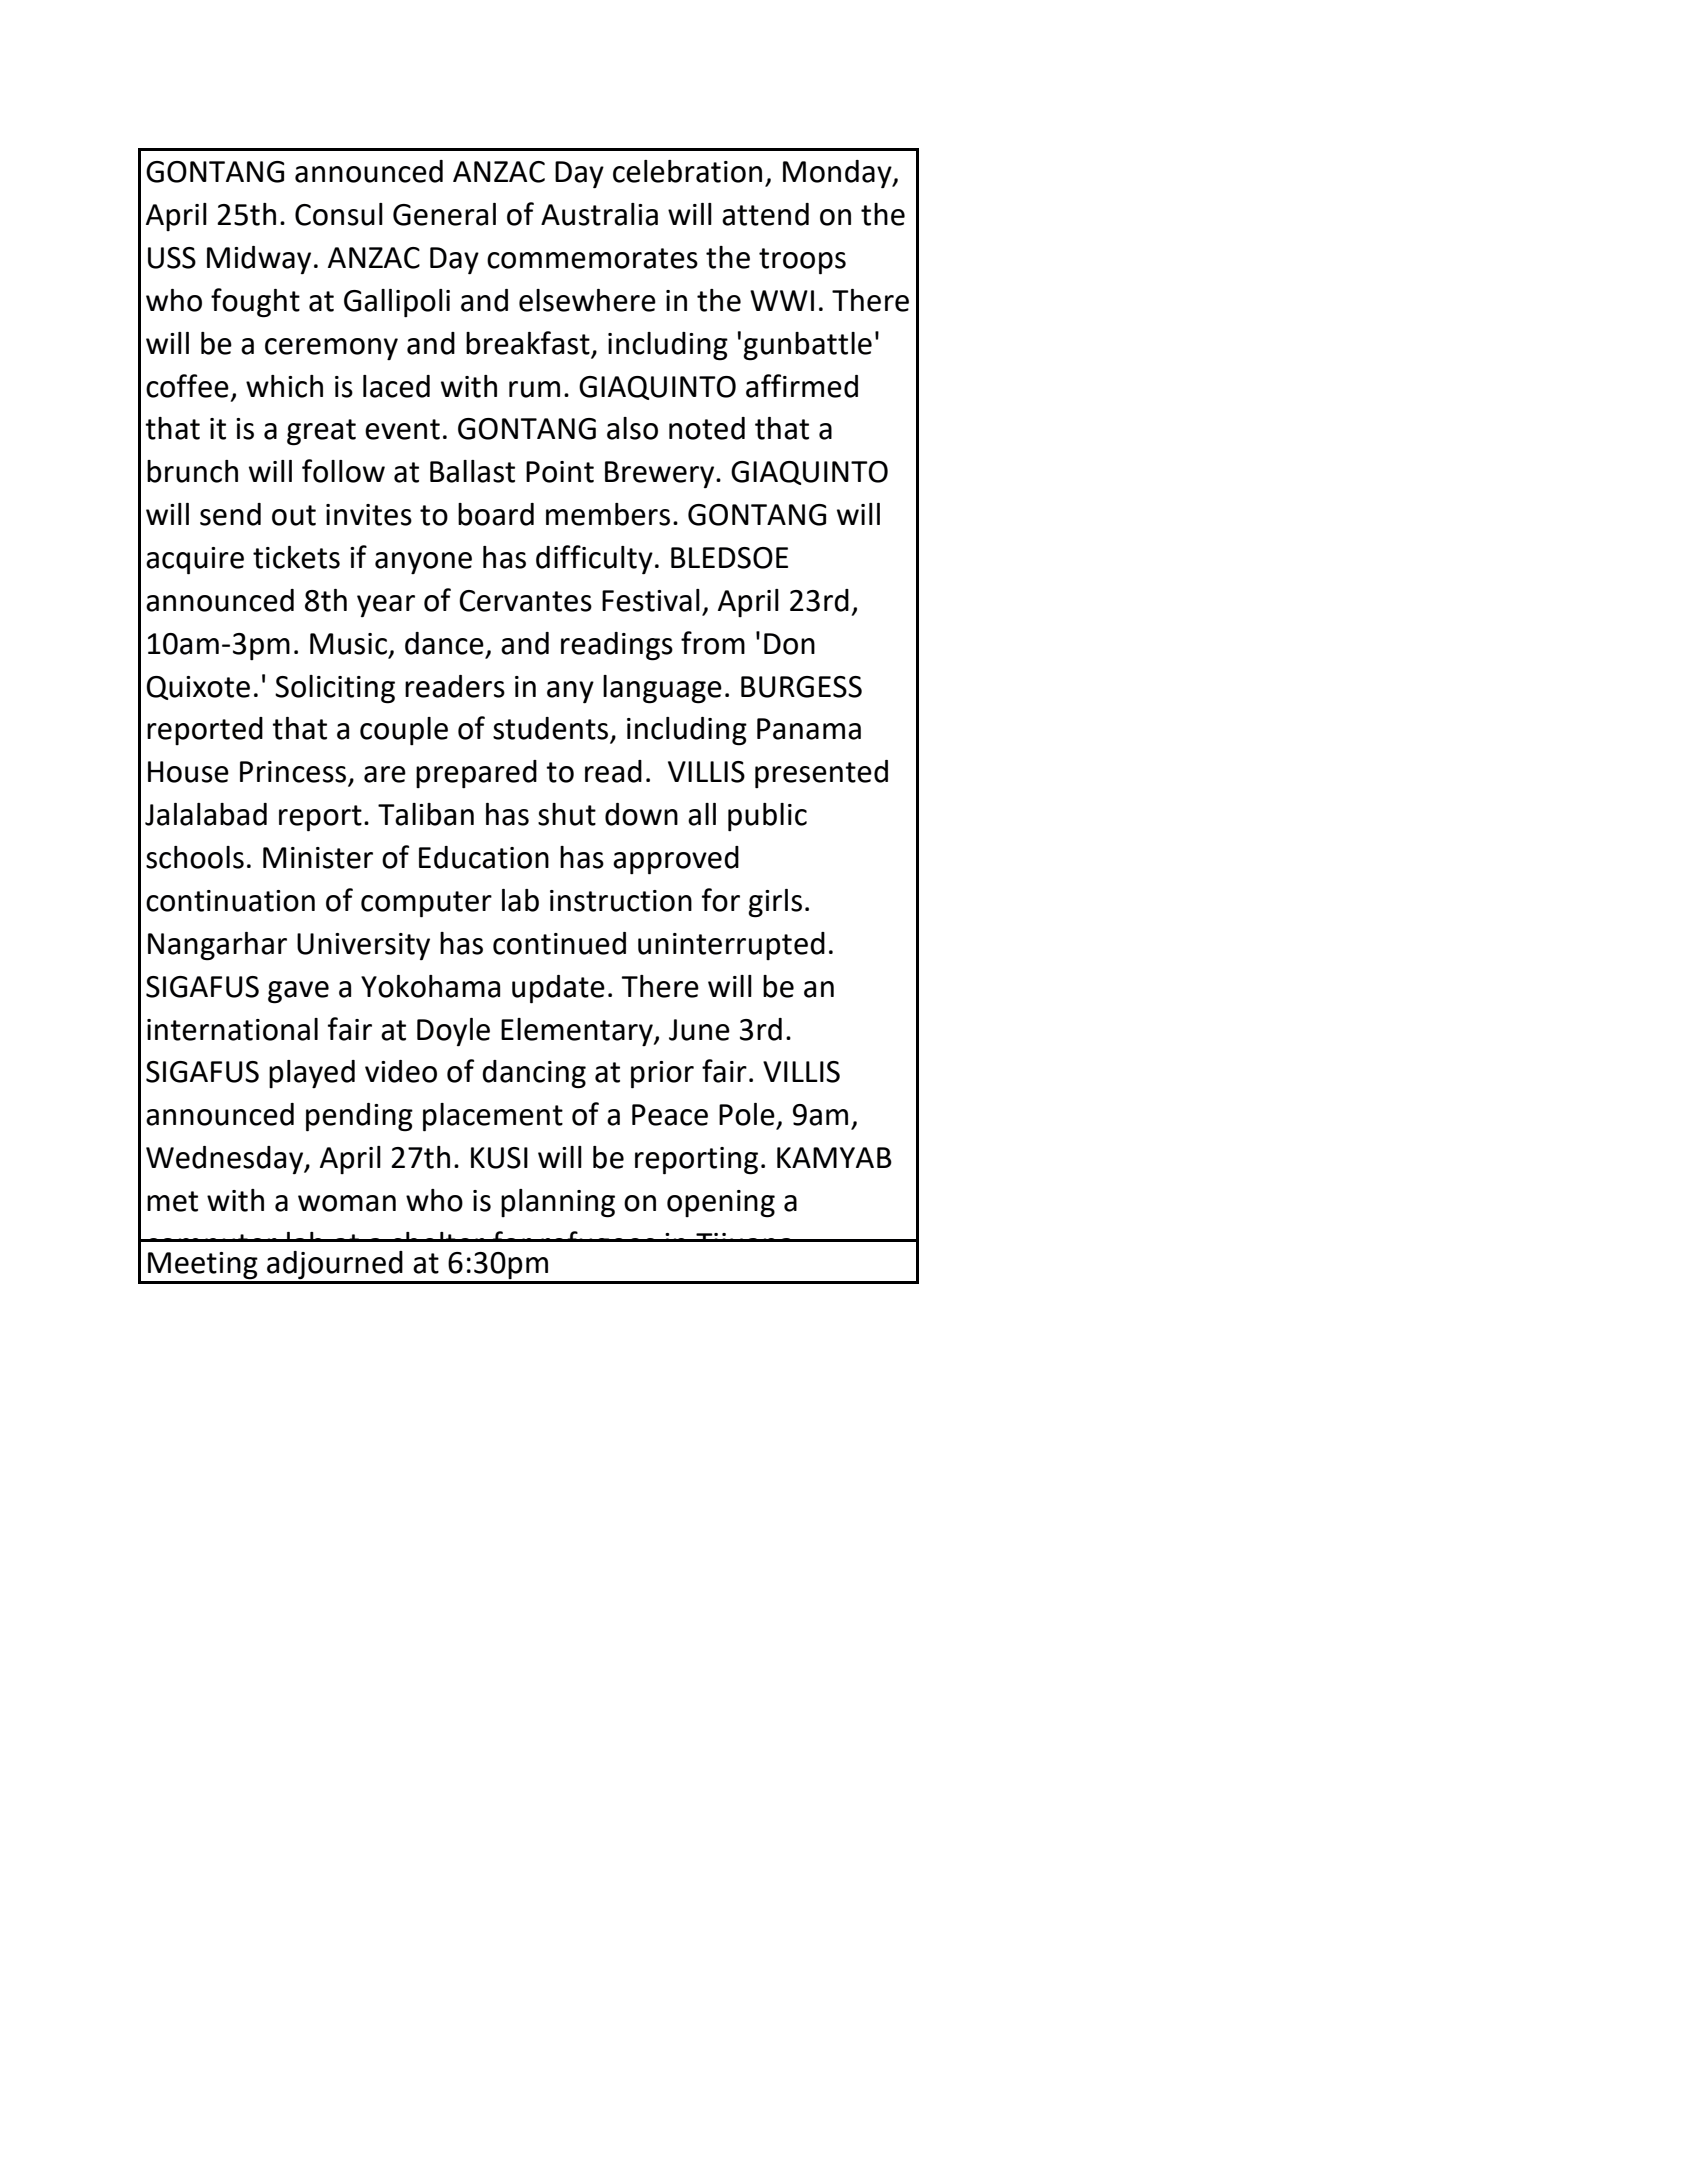 Image resolution: width=1681 pixels, height=2176 pixels. Describe the element at coordinates (294, 773) in the screenshot. I see `Princess` at that location.
